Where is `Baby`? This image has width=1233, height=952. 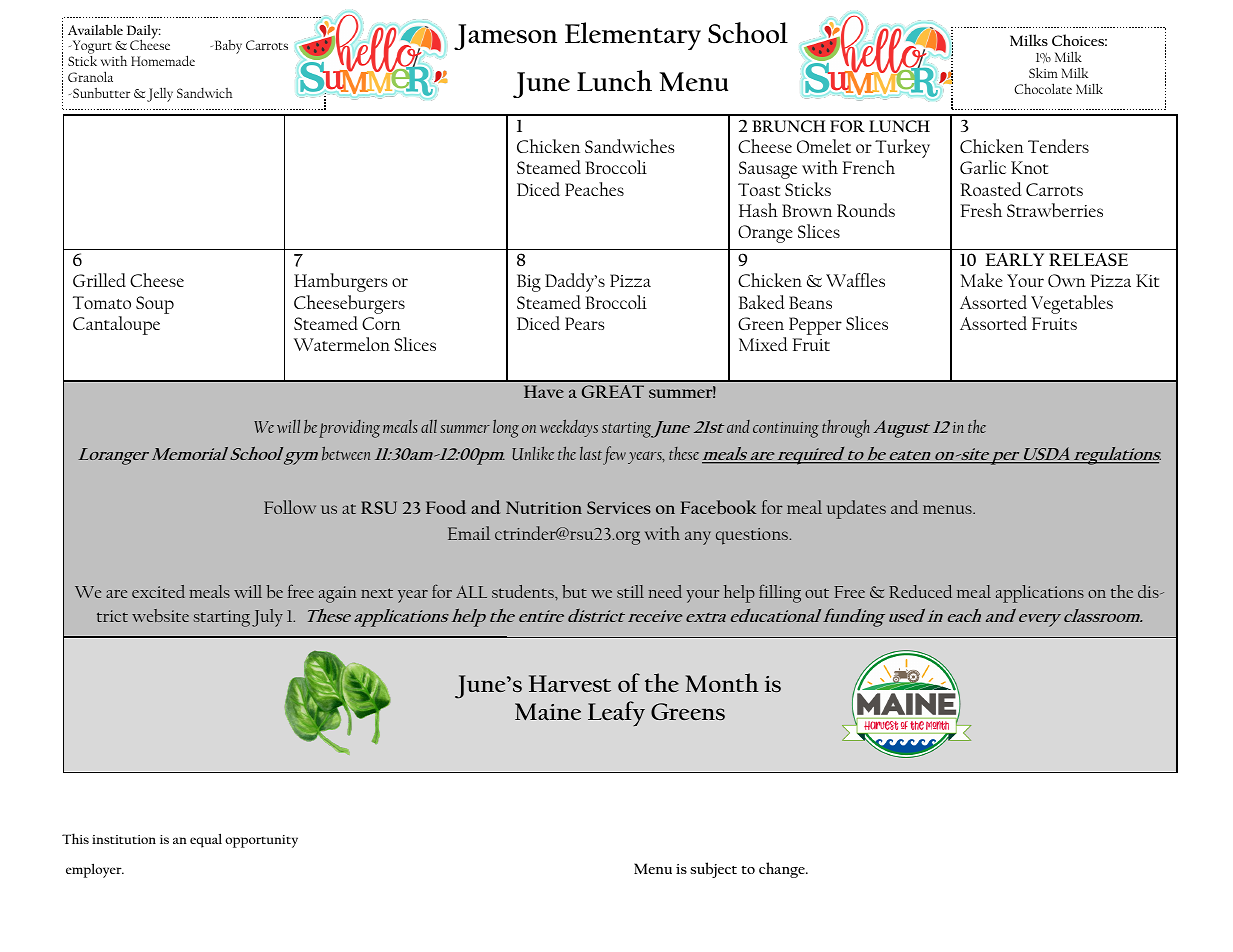
Baby is located at coordinates (227, 47).
